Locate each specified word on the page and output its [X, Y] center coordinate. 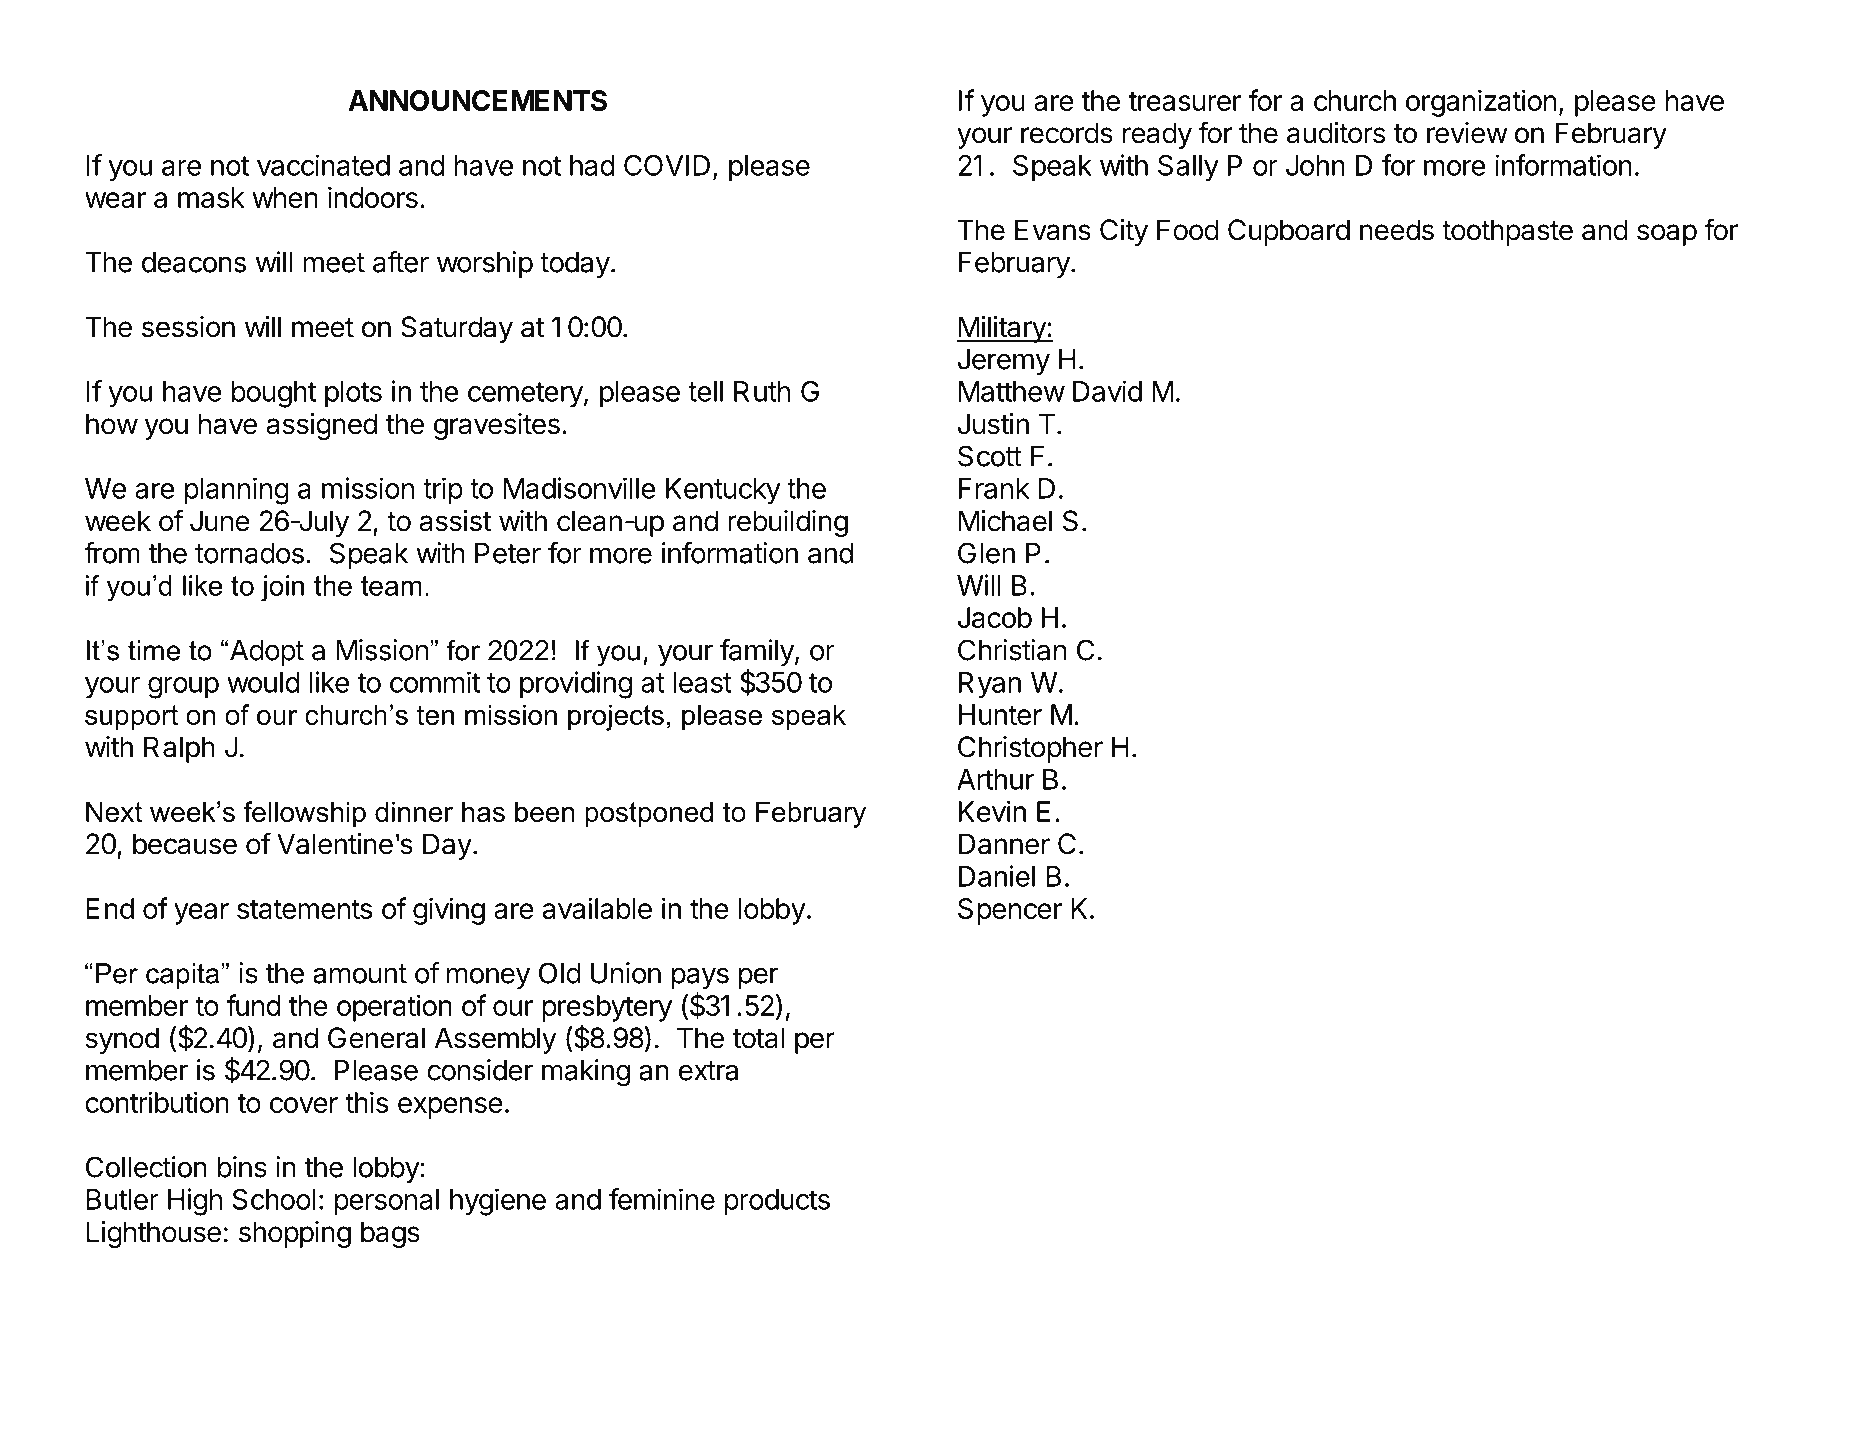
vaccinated [323, 165]
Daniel [997, 876]
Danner [1004, 844]
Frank [994, 488]
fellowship [305, 814]
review [1467, 133]
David [1107, 391]
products [777, 1202]
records [1067, 133]
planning [237, 491]
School [274, 1199]
